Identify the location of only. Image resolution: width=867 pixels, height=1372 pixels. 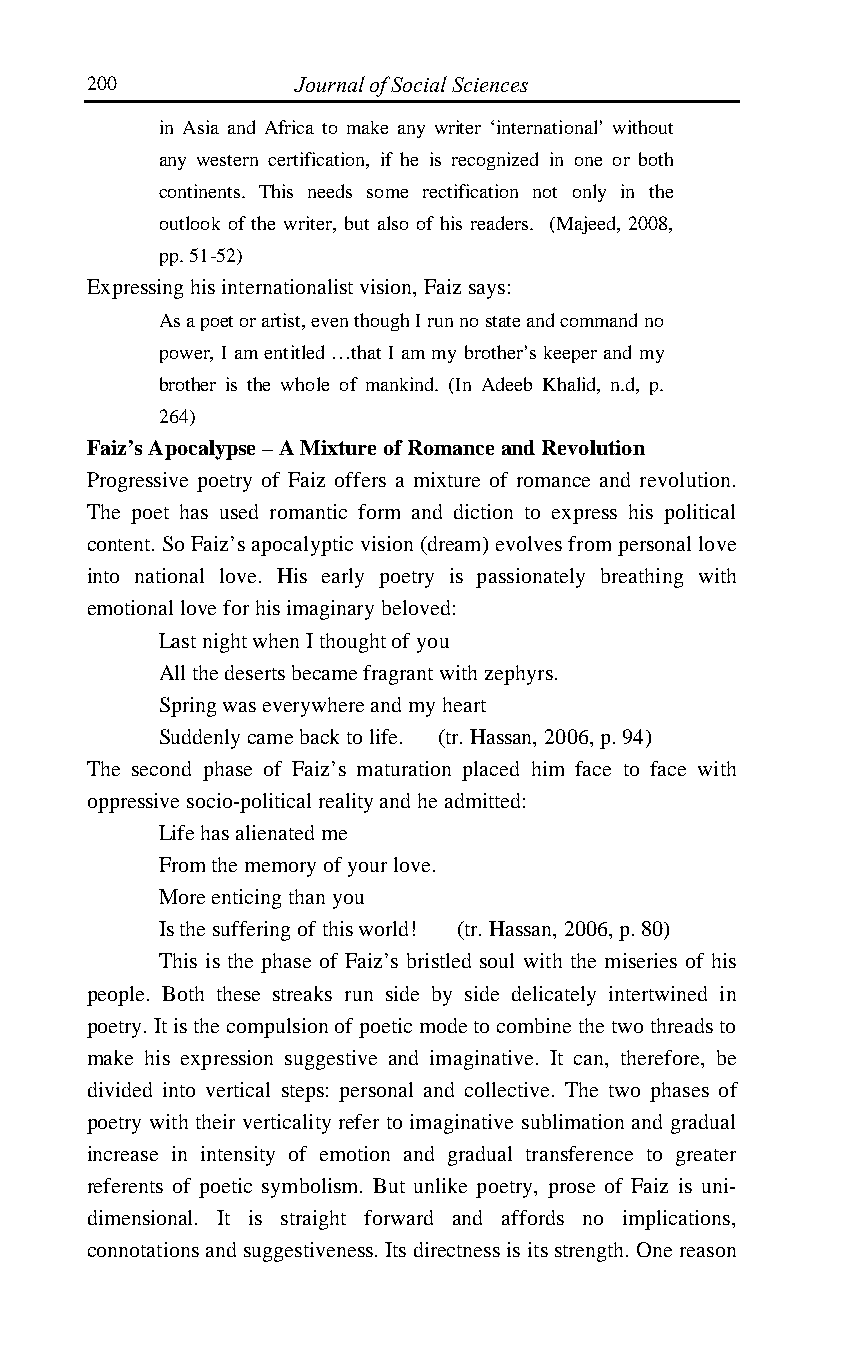
(589, 193).
